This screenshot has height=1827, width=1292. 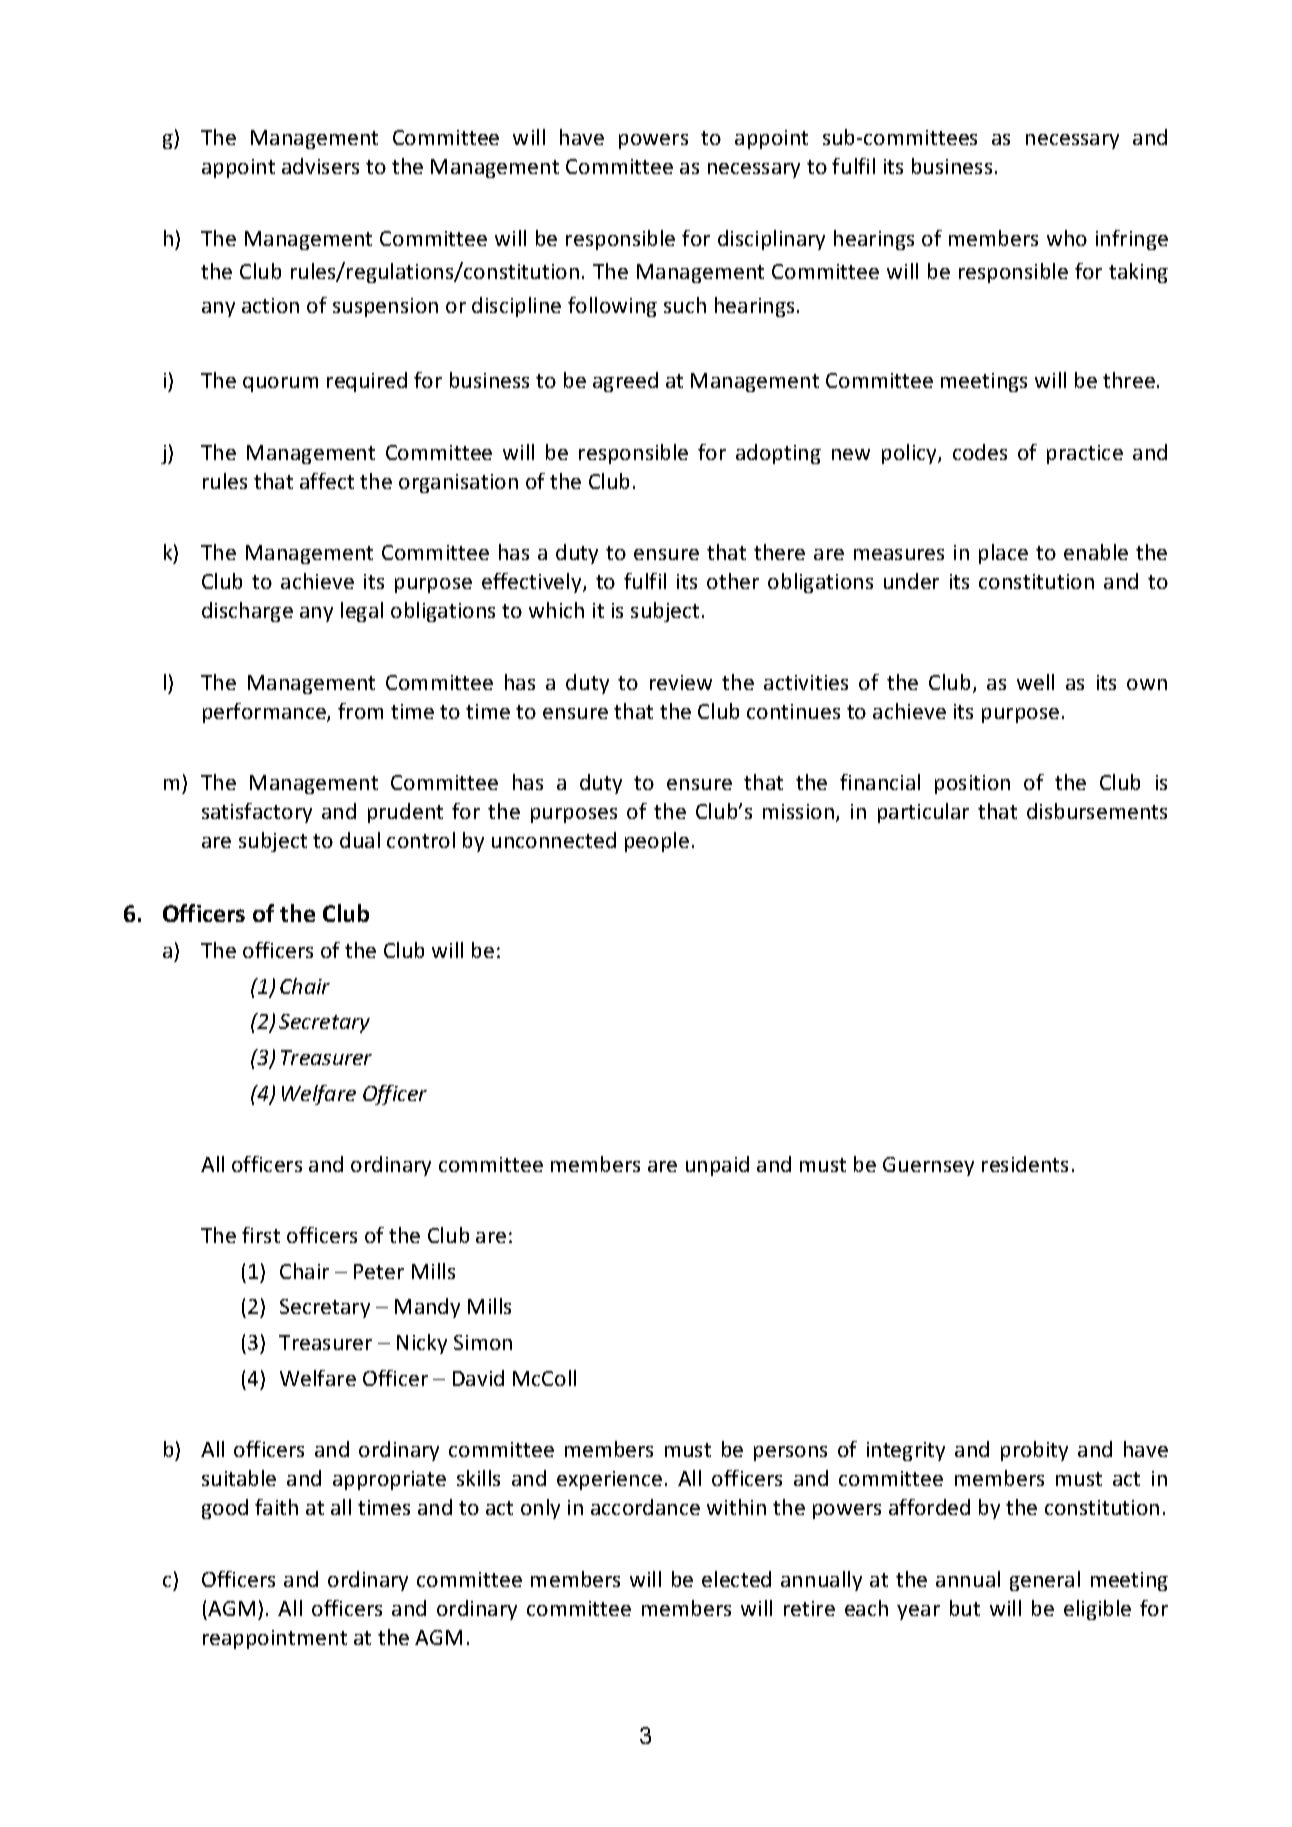 What do you see at coordinates (972, 784) in the screenshot?
I see `position` at bounding box center [972, 784].
